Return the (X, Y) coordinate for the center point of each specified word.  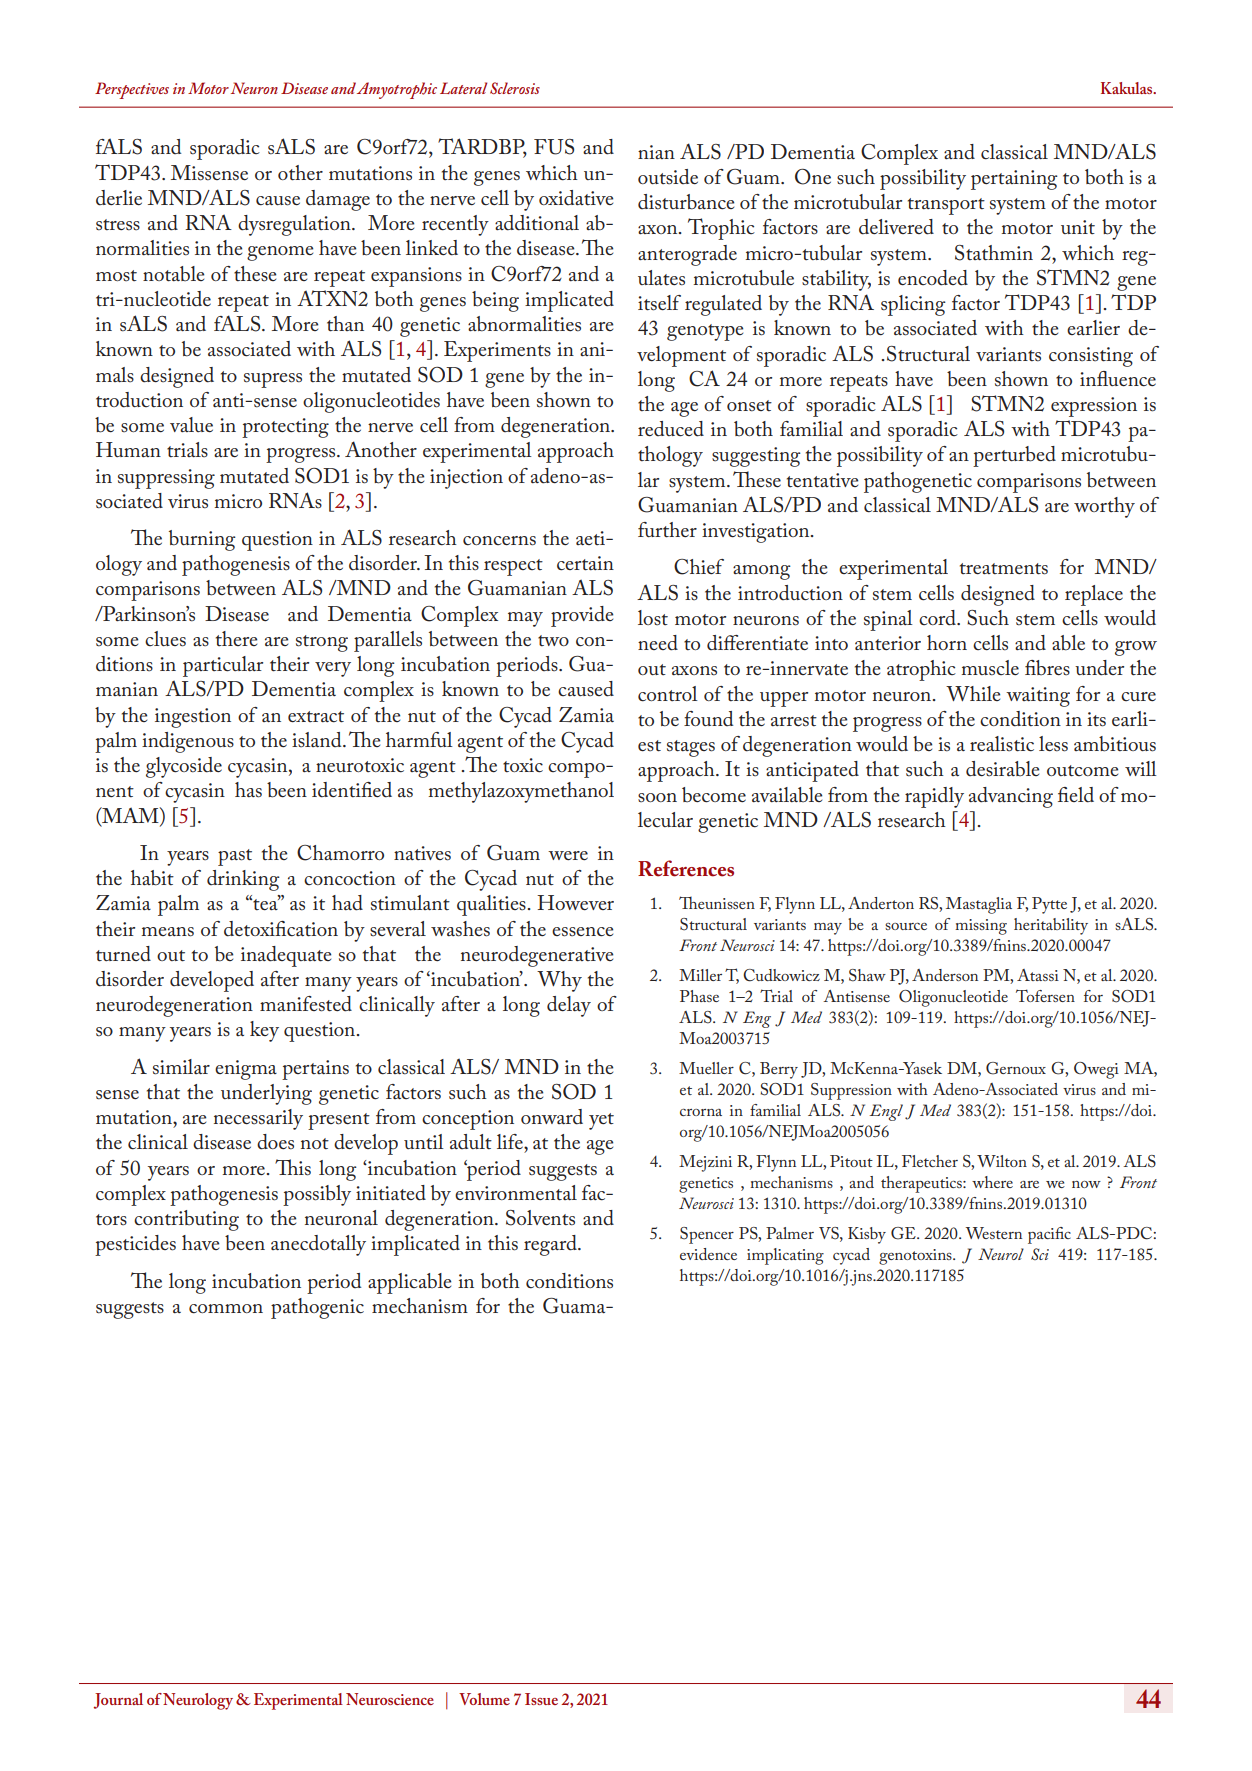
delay (569, 1006)
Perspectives (132, 90)
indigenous (188, 742)
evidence (708, 1254)
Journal (118, 1701)
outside (668, 176)
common (226, 1309)
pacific (1049, 1235)
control (668, 694)
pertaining (1014, 180)
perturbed (1014, 456)
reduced (671, 429)
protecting (285, 428)
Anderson (945, 975)
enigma (246, 1070)
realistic (1002, 744)
